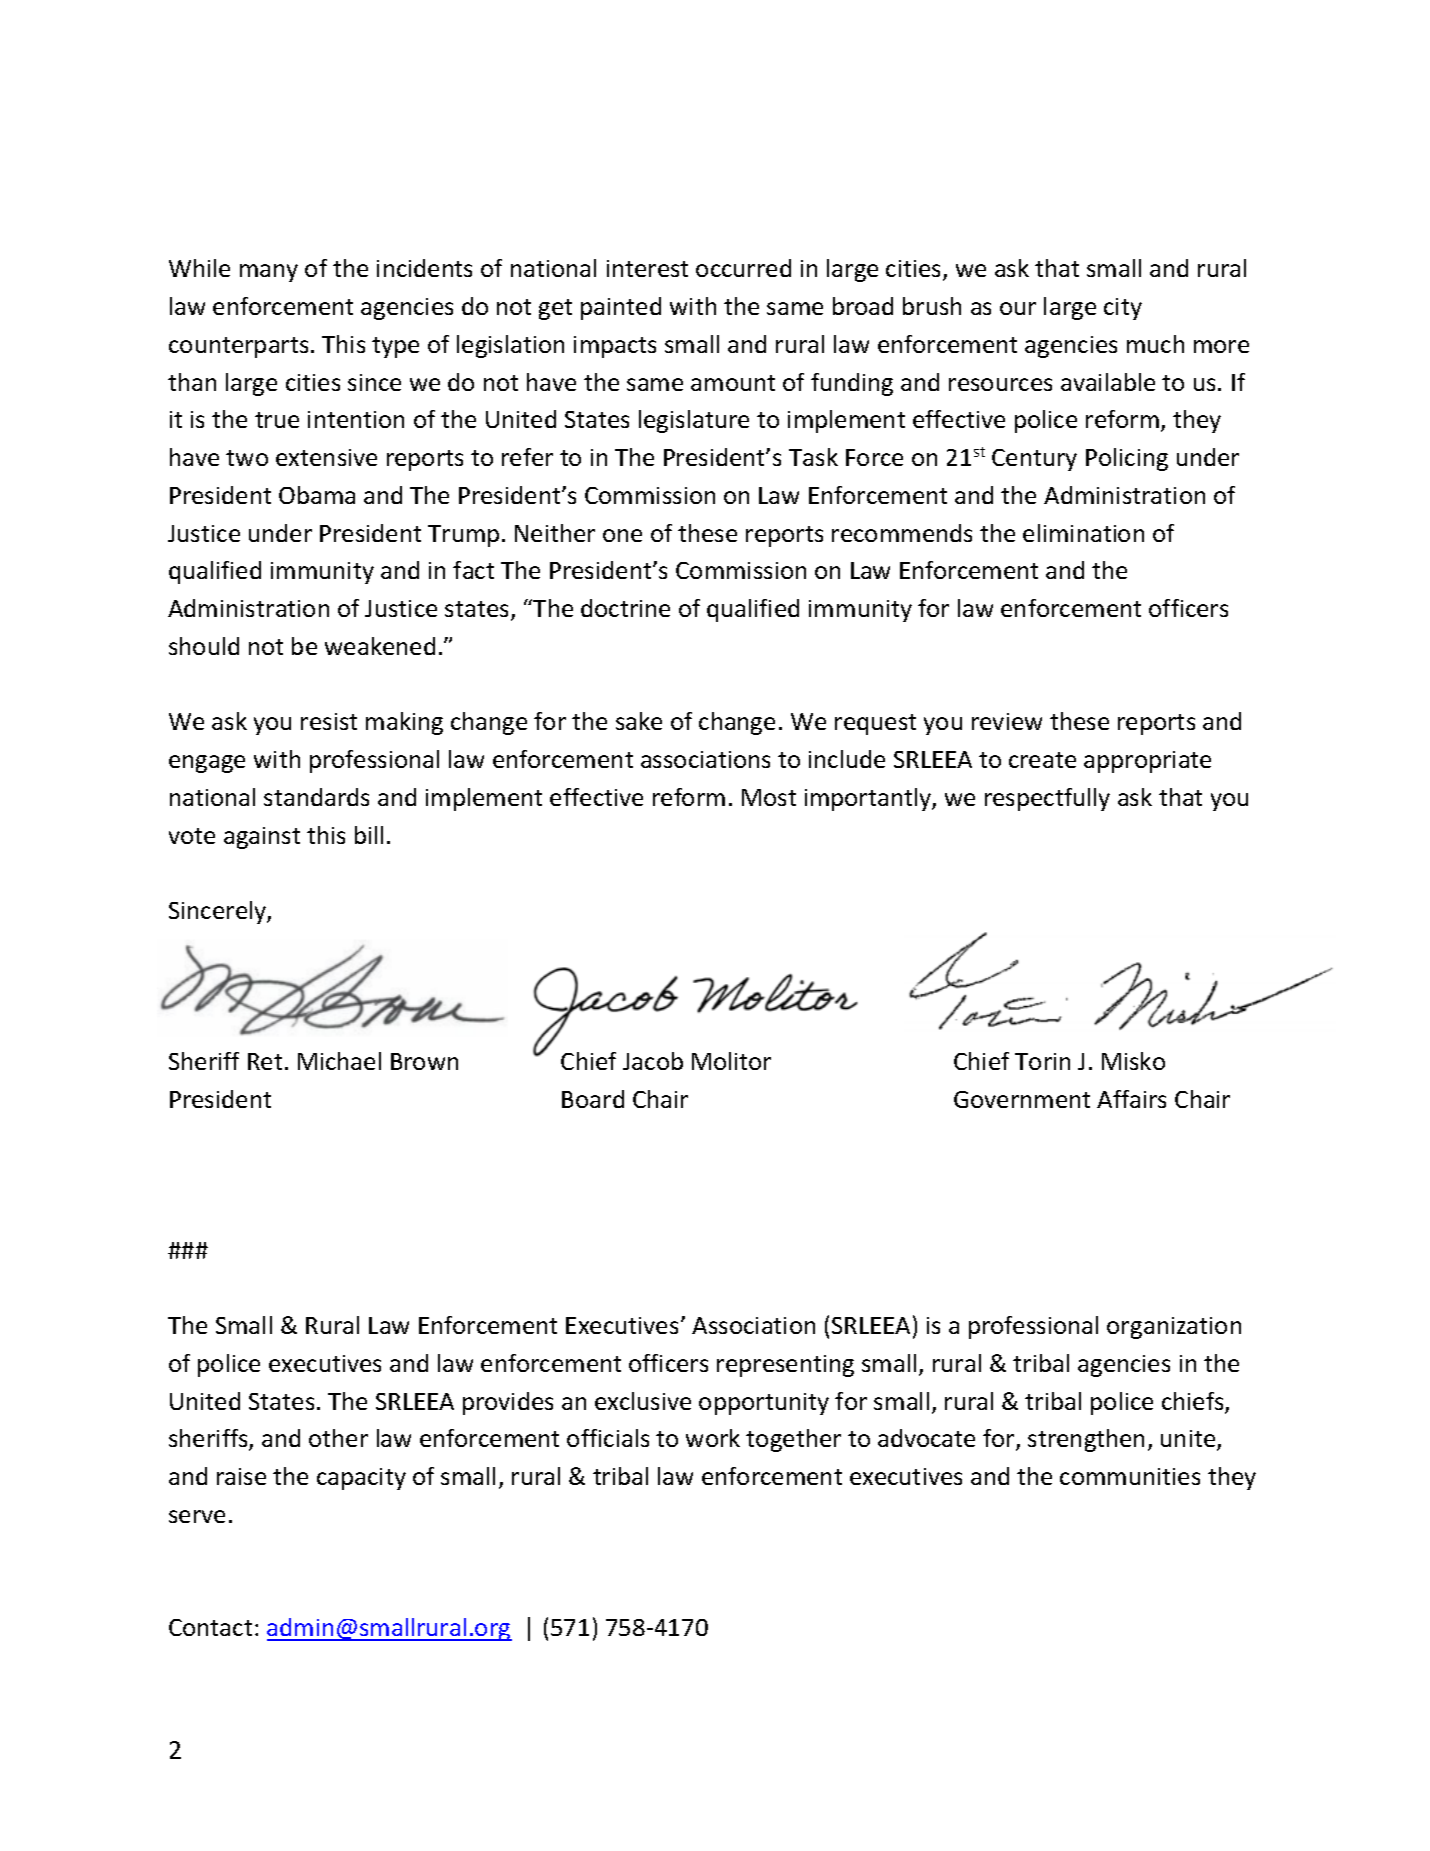  I want to click on many, so click(269, 273).
